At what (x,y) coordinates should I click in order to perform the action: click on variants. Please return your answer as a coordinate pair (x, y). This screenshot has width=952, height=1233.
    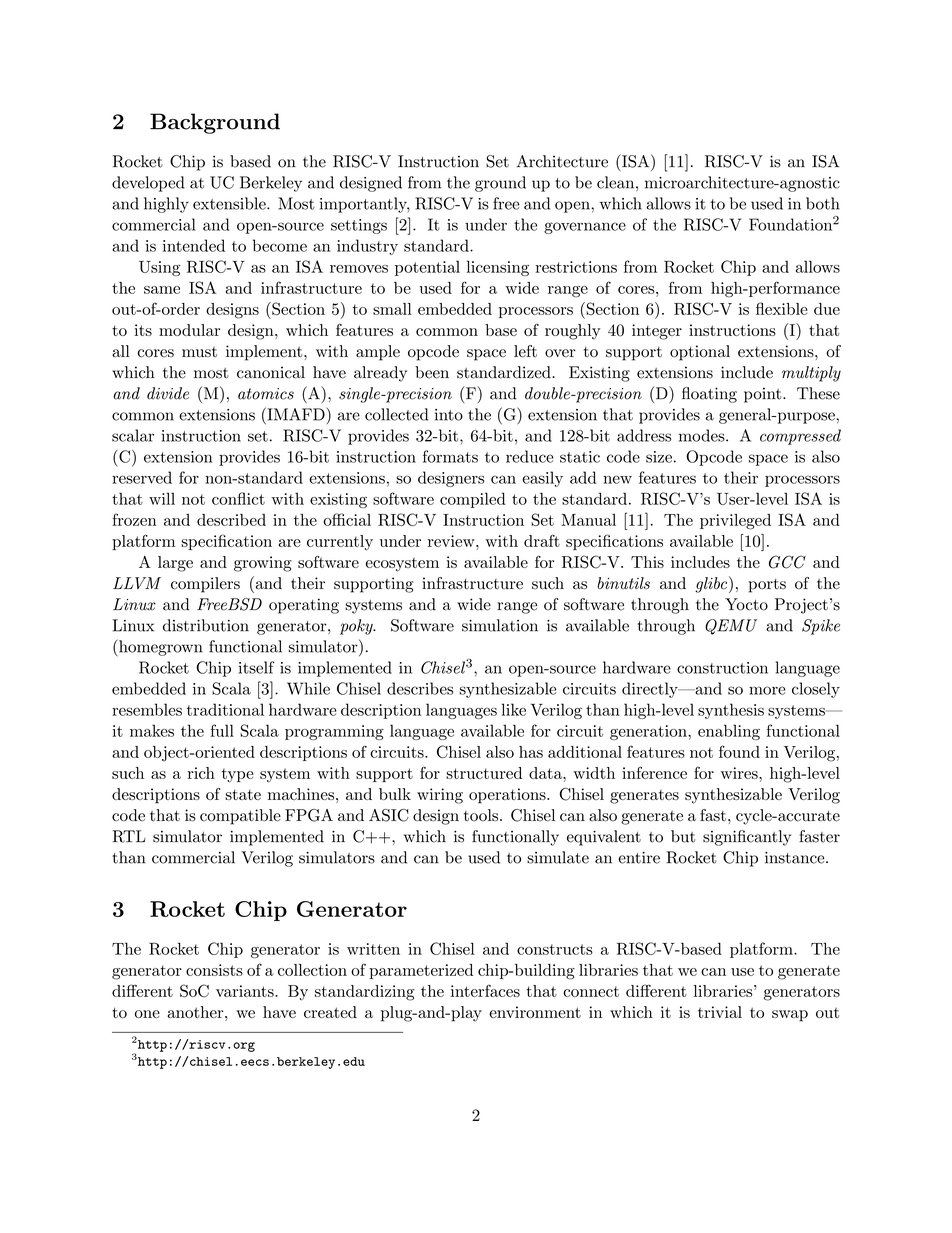
    Looking at the image, I should click on (246, 991).
